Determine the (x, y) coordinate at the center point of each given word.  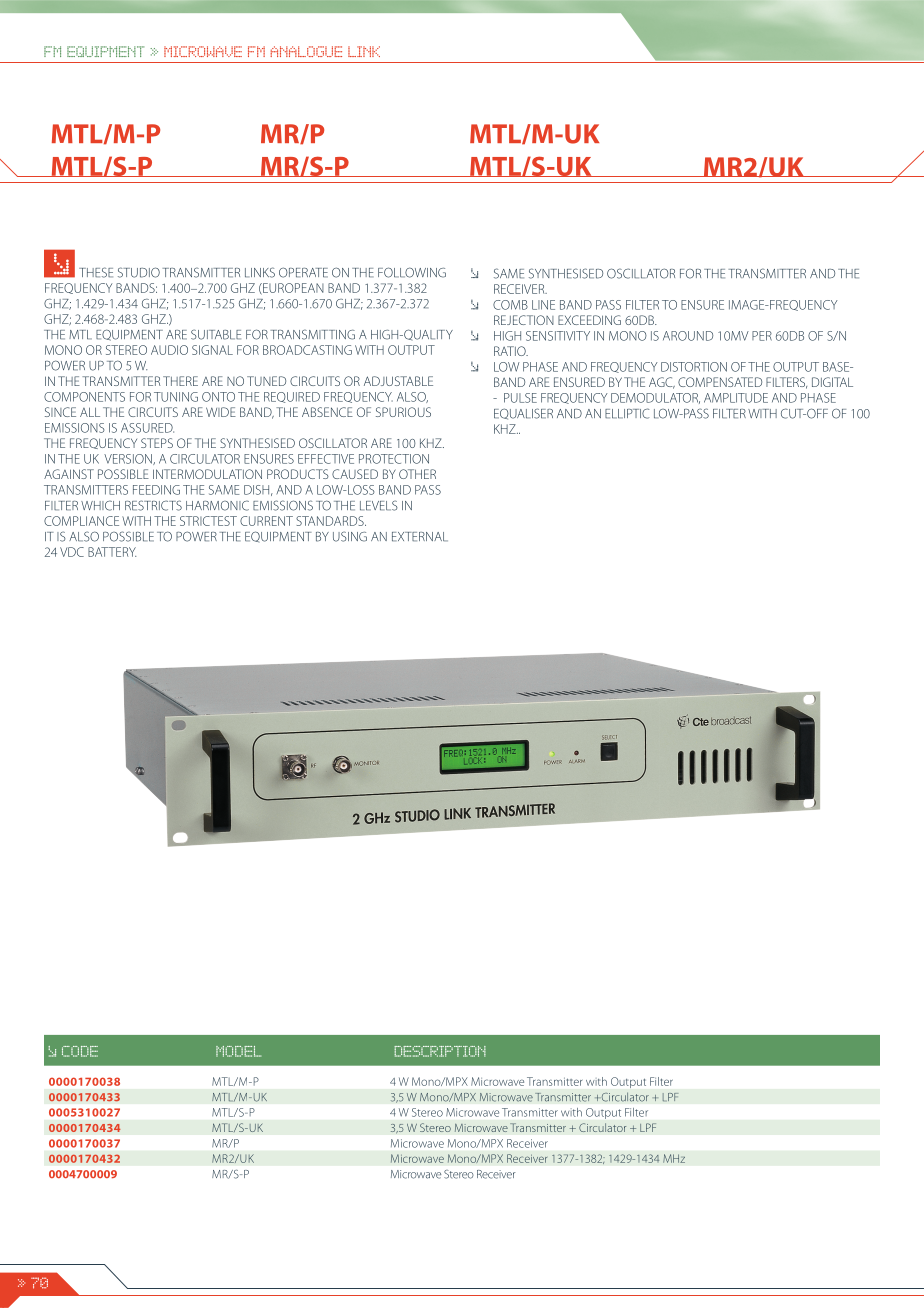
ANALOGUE (306, 51)
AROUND (688, 336)
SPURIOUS (403, 412)
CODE (80, 1051)
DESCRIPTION (440, 1051)
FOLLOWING (412, 272)
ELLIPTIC (627, 413)
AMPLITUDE (736, 398)
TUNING (176, 397)
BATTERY (112, 552)
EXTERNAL (420, 537)
